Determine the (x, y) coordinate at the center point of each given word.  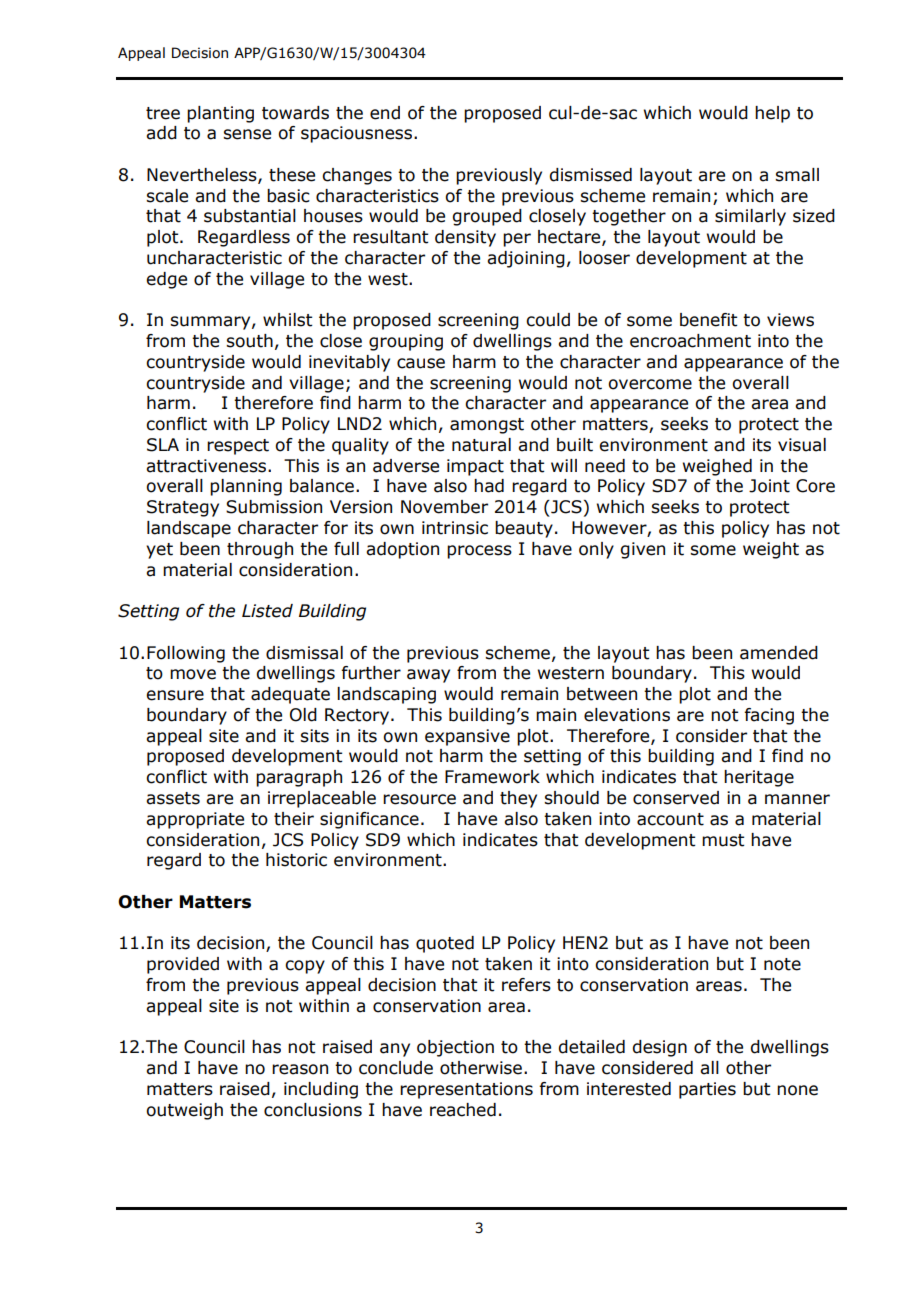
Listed (267, 611)
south (249, 341)
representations (466, 1090)
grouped (487, 217)
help (772, 114)
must (723, 840)
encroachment (690, 341)
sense (247, 134)
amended (779, 653)
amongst (487, 426)
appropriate (195, 820)
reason (300, 1069)
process (479, 552)
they (518, 799)
